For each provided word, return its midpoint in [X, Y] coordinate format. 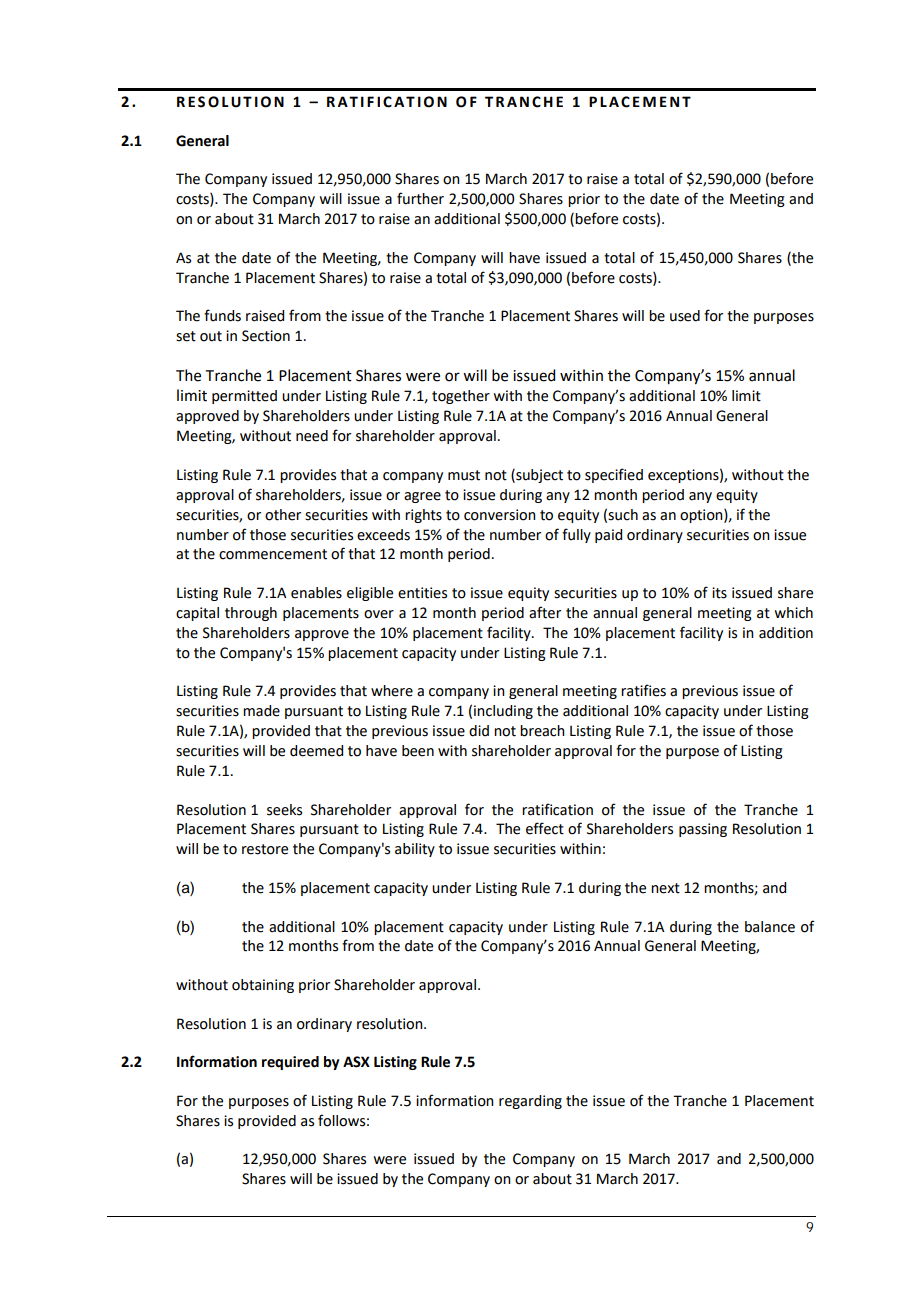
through [251, 614]
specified [614, 475]
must [464, 475]
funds [222, 315]
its [719, 593]
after [545, 612]
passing [703, 830]
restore [265, 849]
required [290, 1063]
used [685, 316]
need [312, 436]
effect [545, 828]
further [420, 198]
